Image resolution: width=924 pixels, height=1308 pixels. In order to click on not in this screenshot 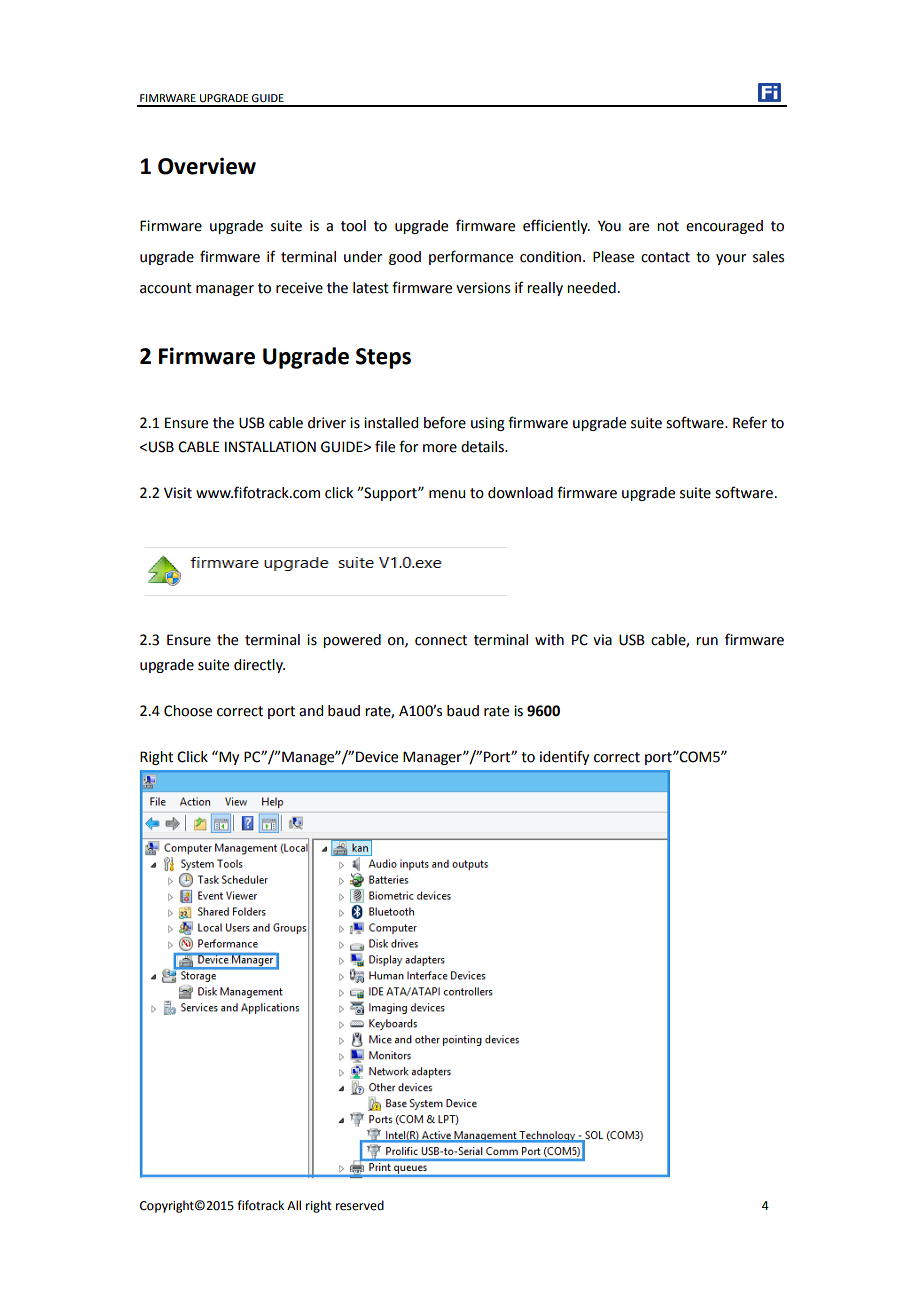, I will do `click(668, 226)`.
